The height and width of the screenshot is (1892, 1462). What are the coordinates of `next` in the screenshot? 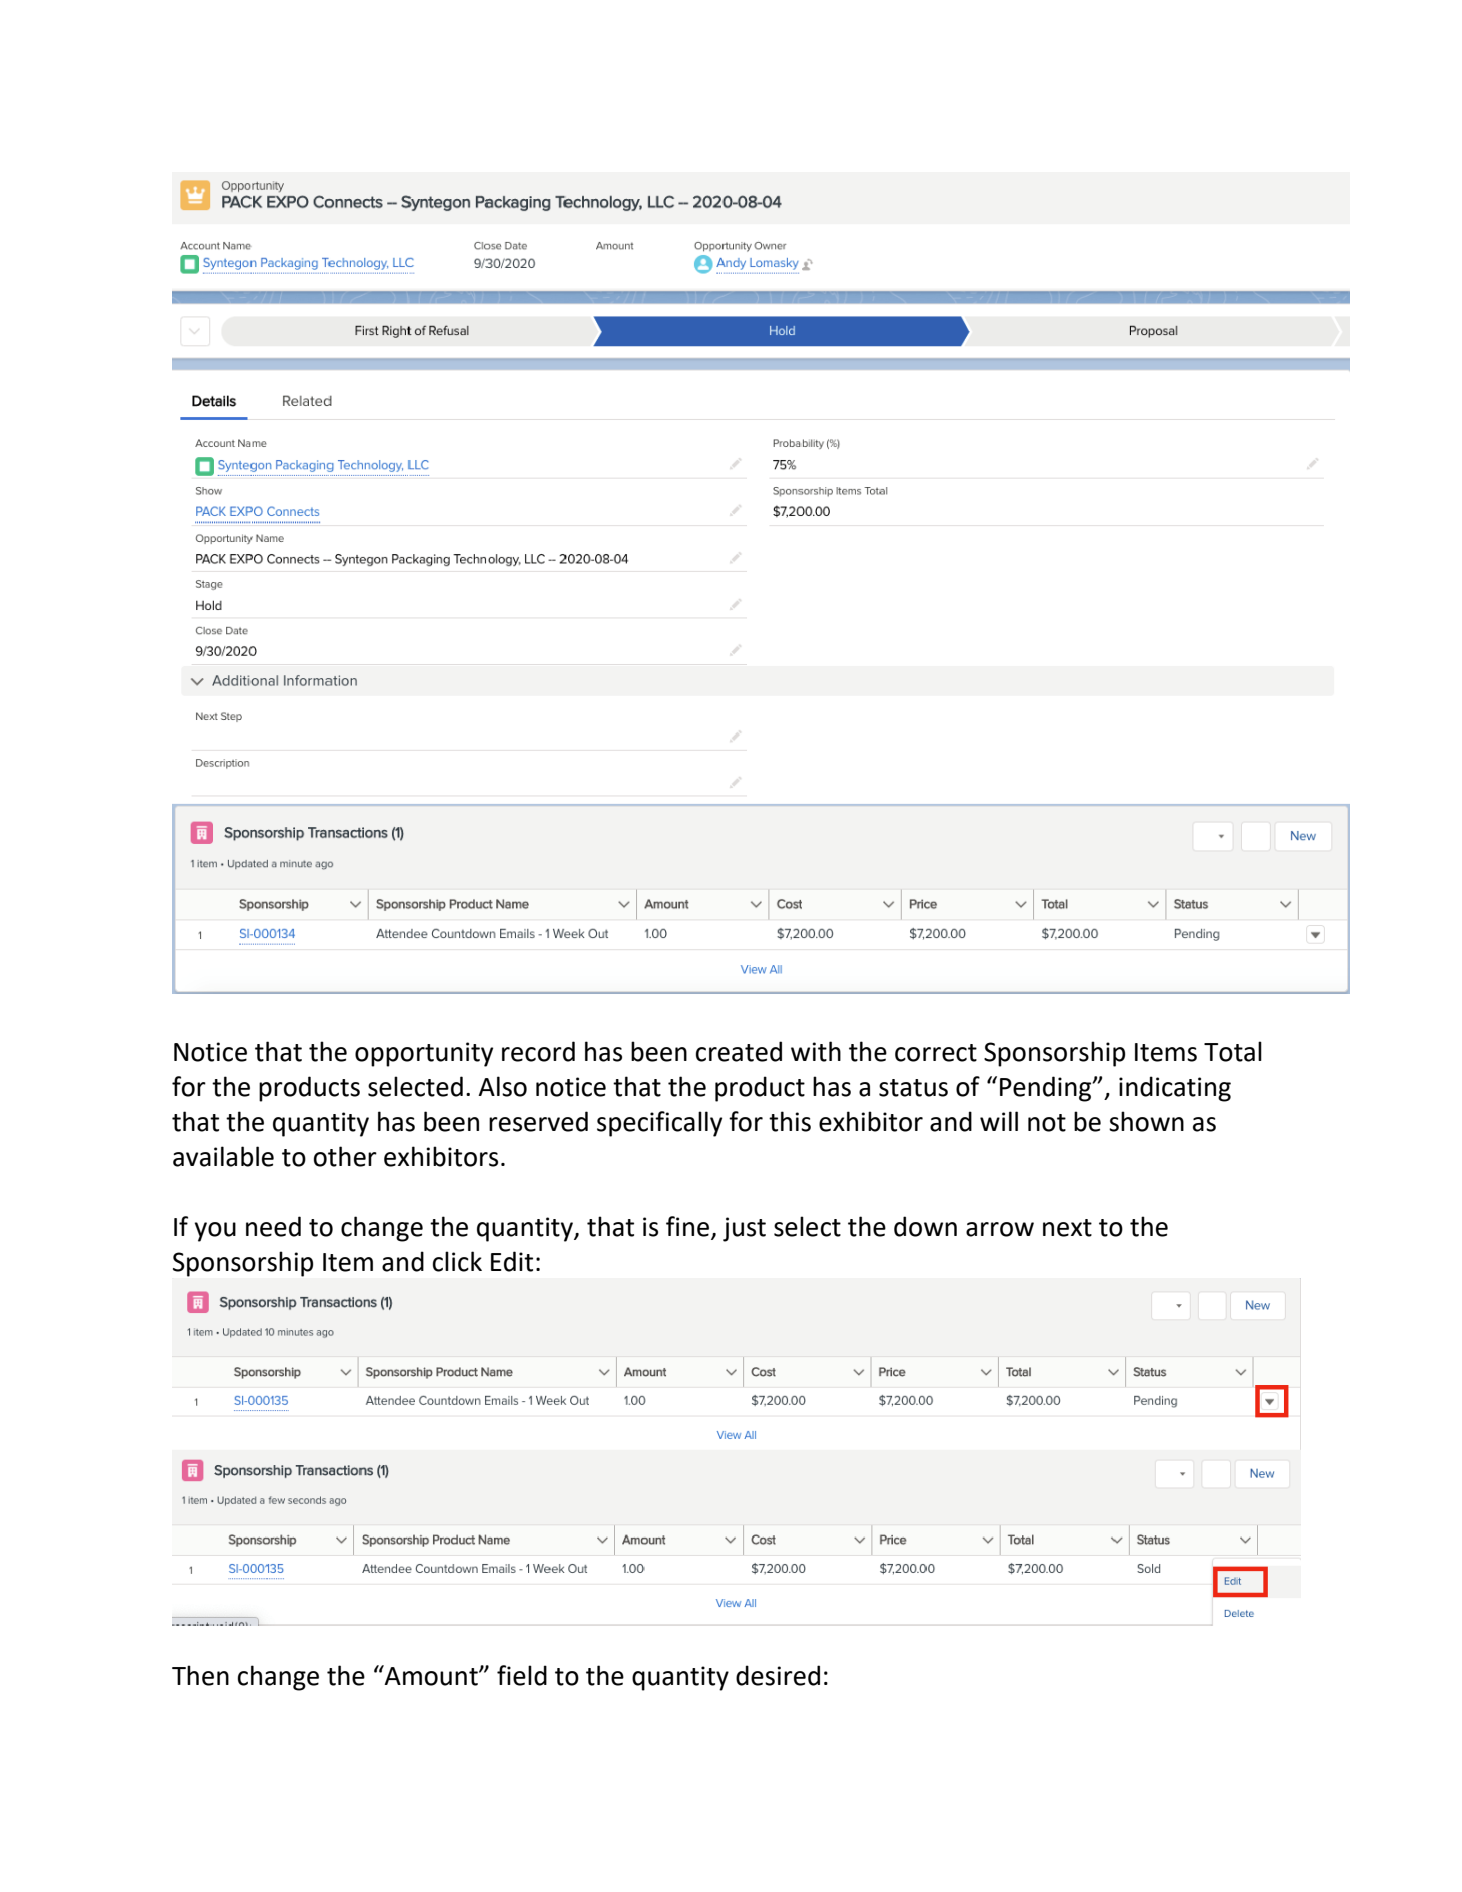 It's located at (1067, 1228).
